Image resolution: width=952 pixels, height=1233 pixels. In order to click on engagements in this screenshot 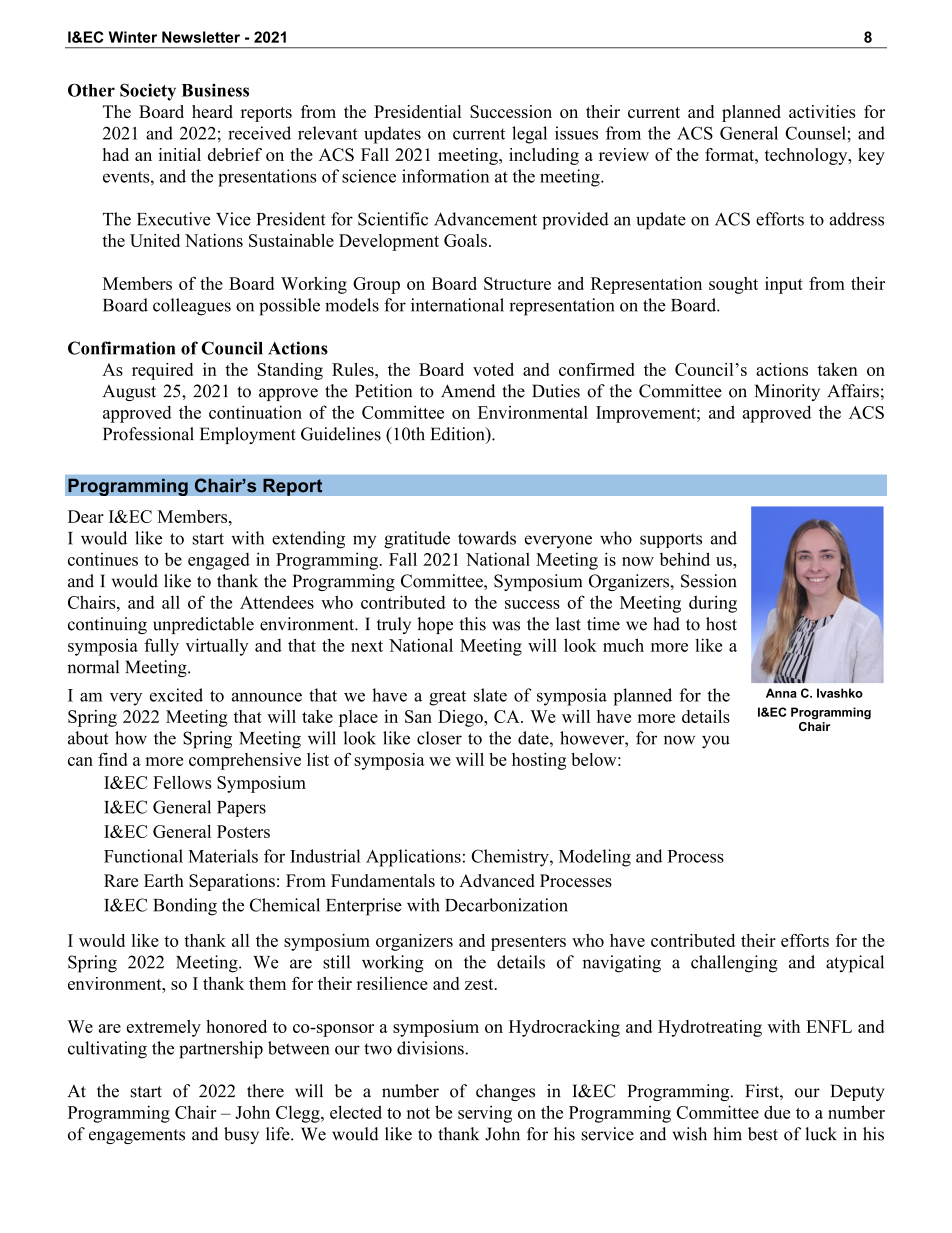, I will do `click(137, 1136)`.
